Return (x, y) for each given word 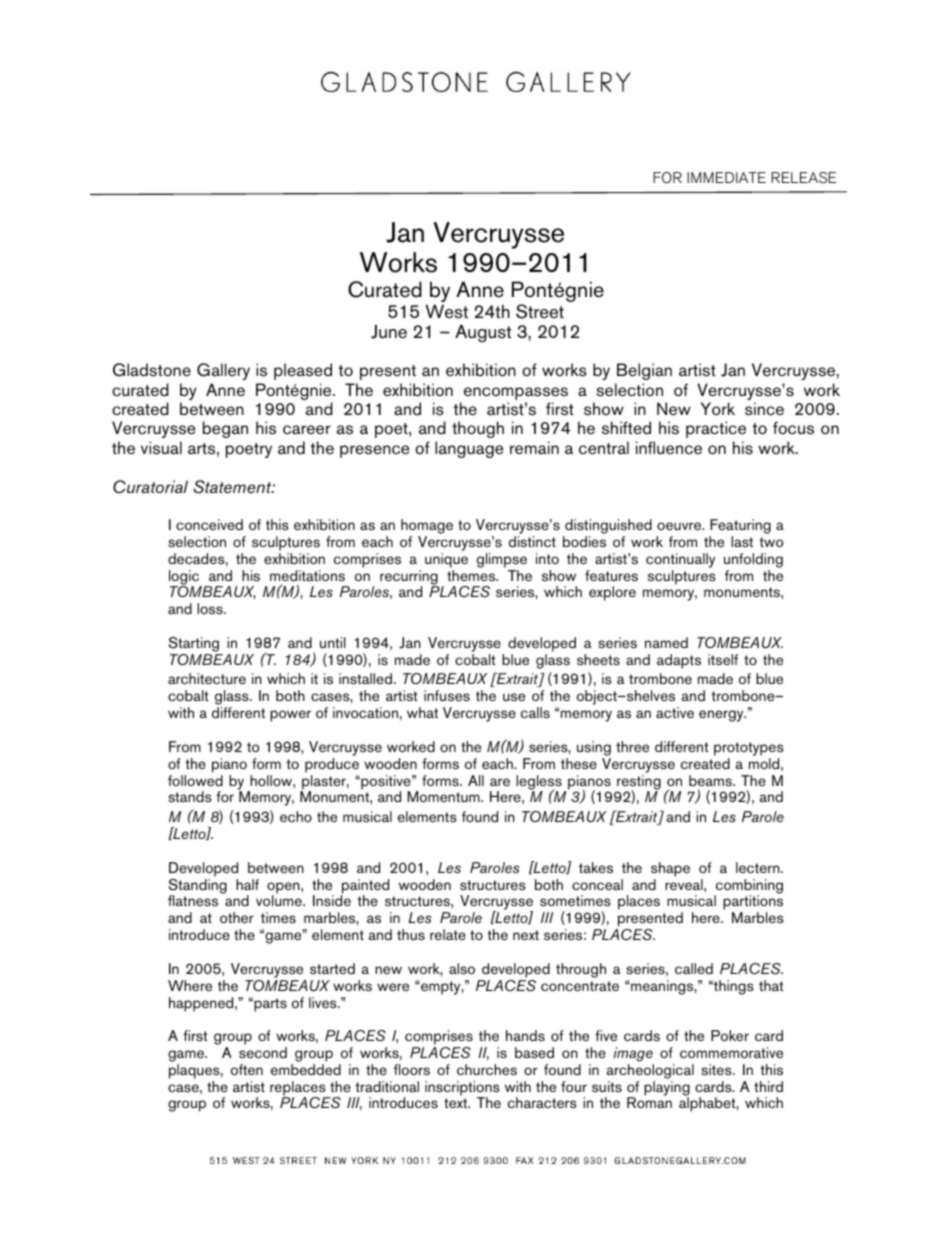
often (247, 1069)
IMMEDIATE (726, 177)
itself (723, 659)
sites (717, 1069)
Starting (195, 646)
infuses (447, 695)
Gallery (223, 373)
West (446, 312)
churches (487, 1069)
